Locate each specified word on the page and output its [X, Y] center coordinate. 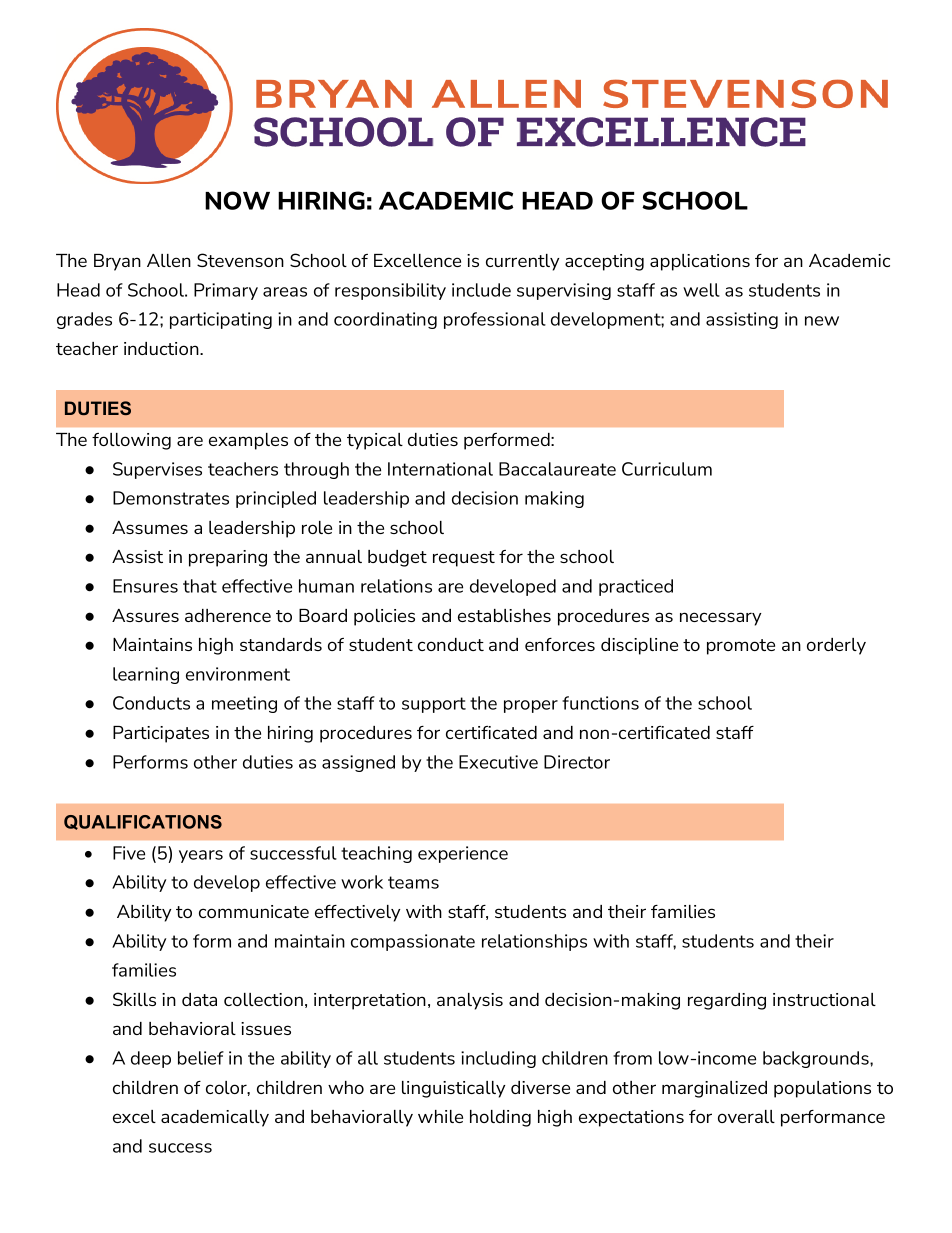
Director [577, 762]
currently [523, 262]
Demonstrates [171, 498]
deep [151, 1059]
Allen [169, 260]
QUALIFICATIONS [143, 822]
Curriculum [667, 469]
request [464, 559]
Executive [498, 762]
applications [700, 262]
